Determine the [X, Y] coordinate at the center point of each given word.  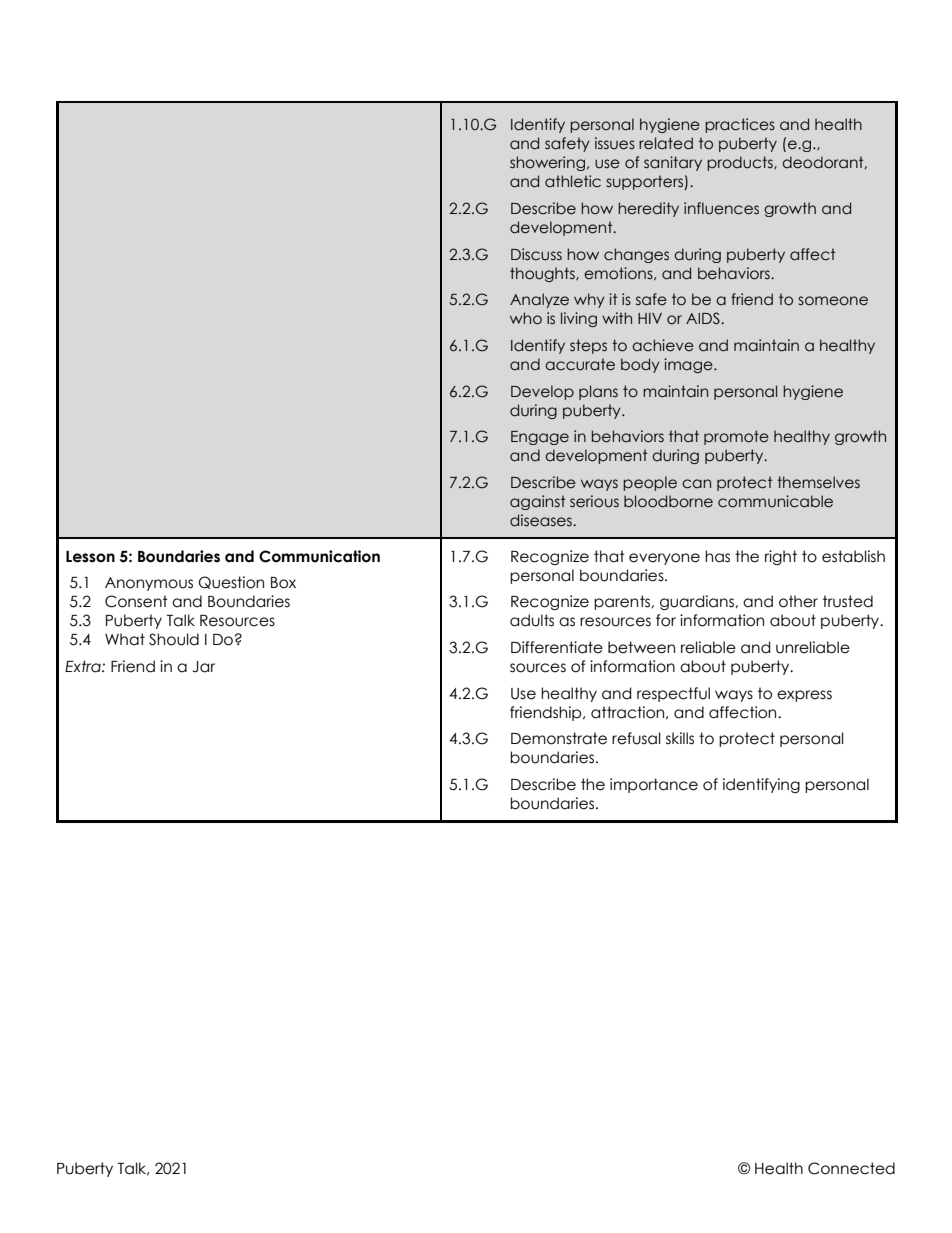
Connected [851, 1168]
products [741, 163]
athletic [573, 181]
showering [547, 163]
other [798, 601]
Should [174, 639]
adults [532, 620]
